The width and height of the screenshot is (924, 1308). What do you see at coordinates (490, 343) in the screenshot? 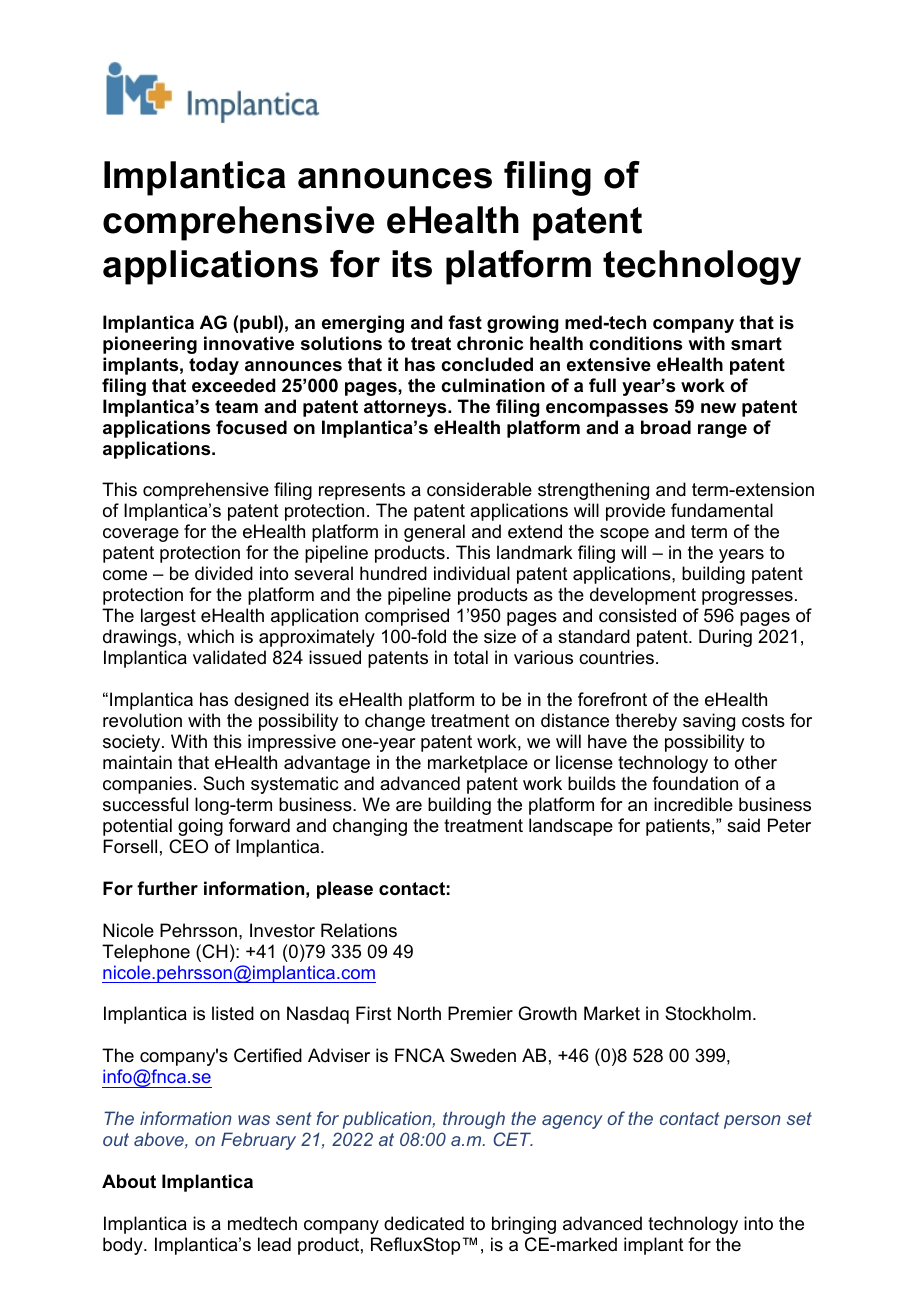
I see `chronic` at bounding box center [490, 343].
